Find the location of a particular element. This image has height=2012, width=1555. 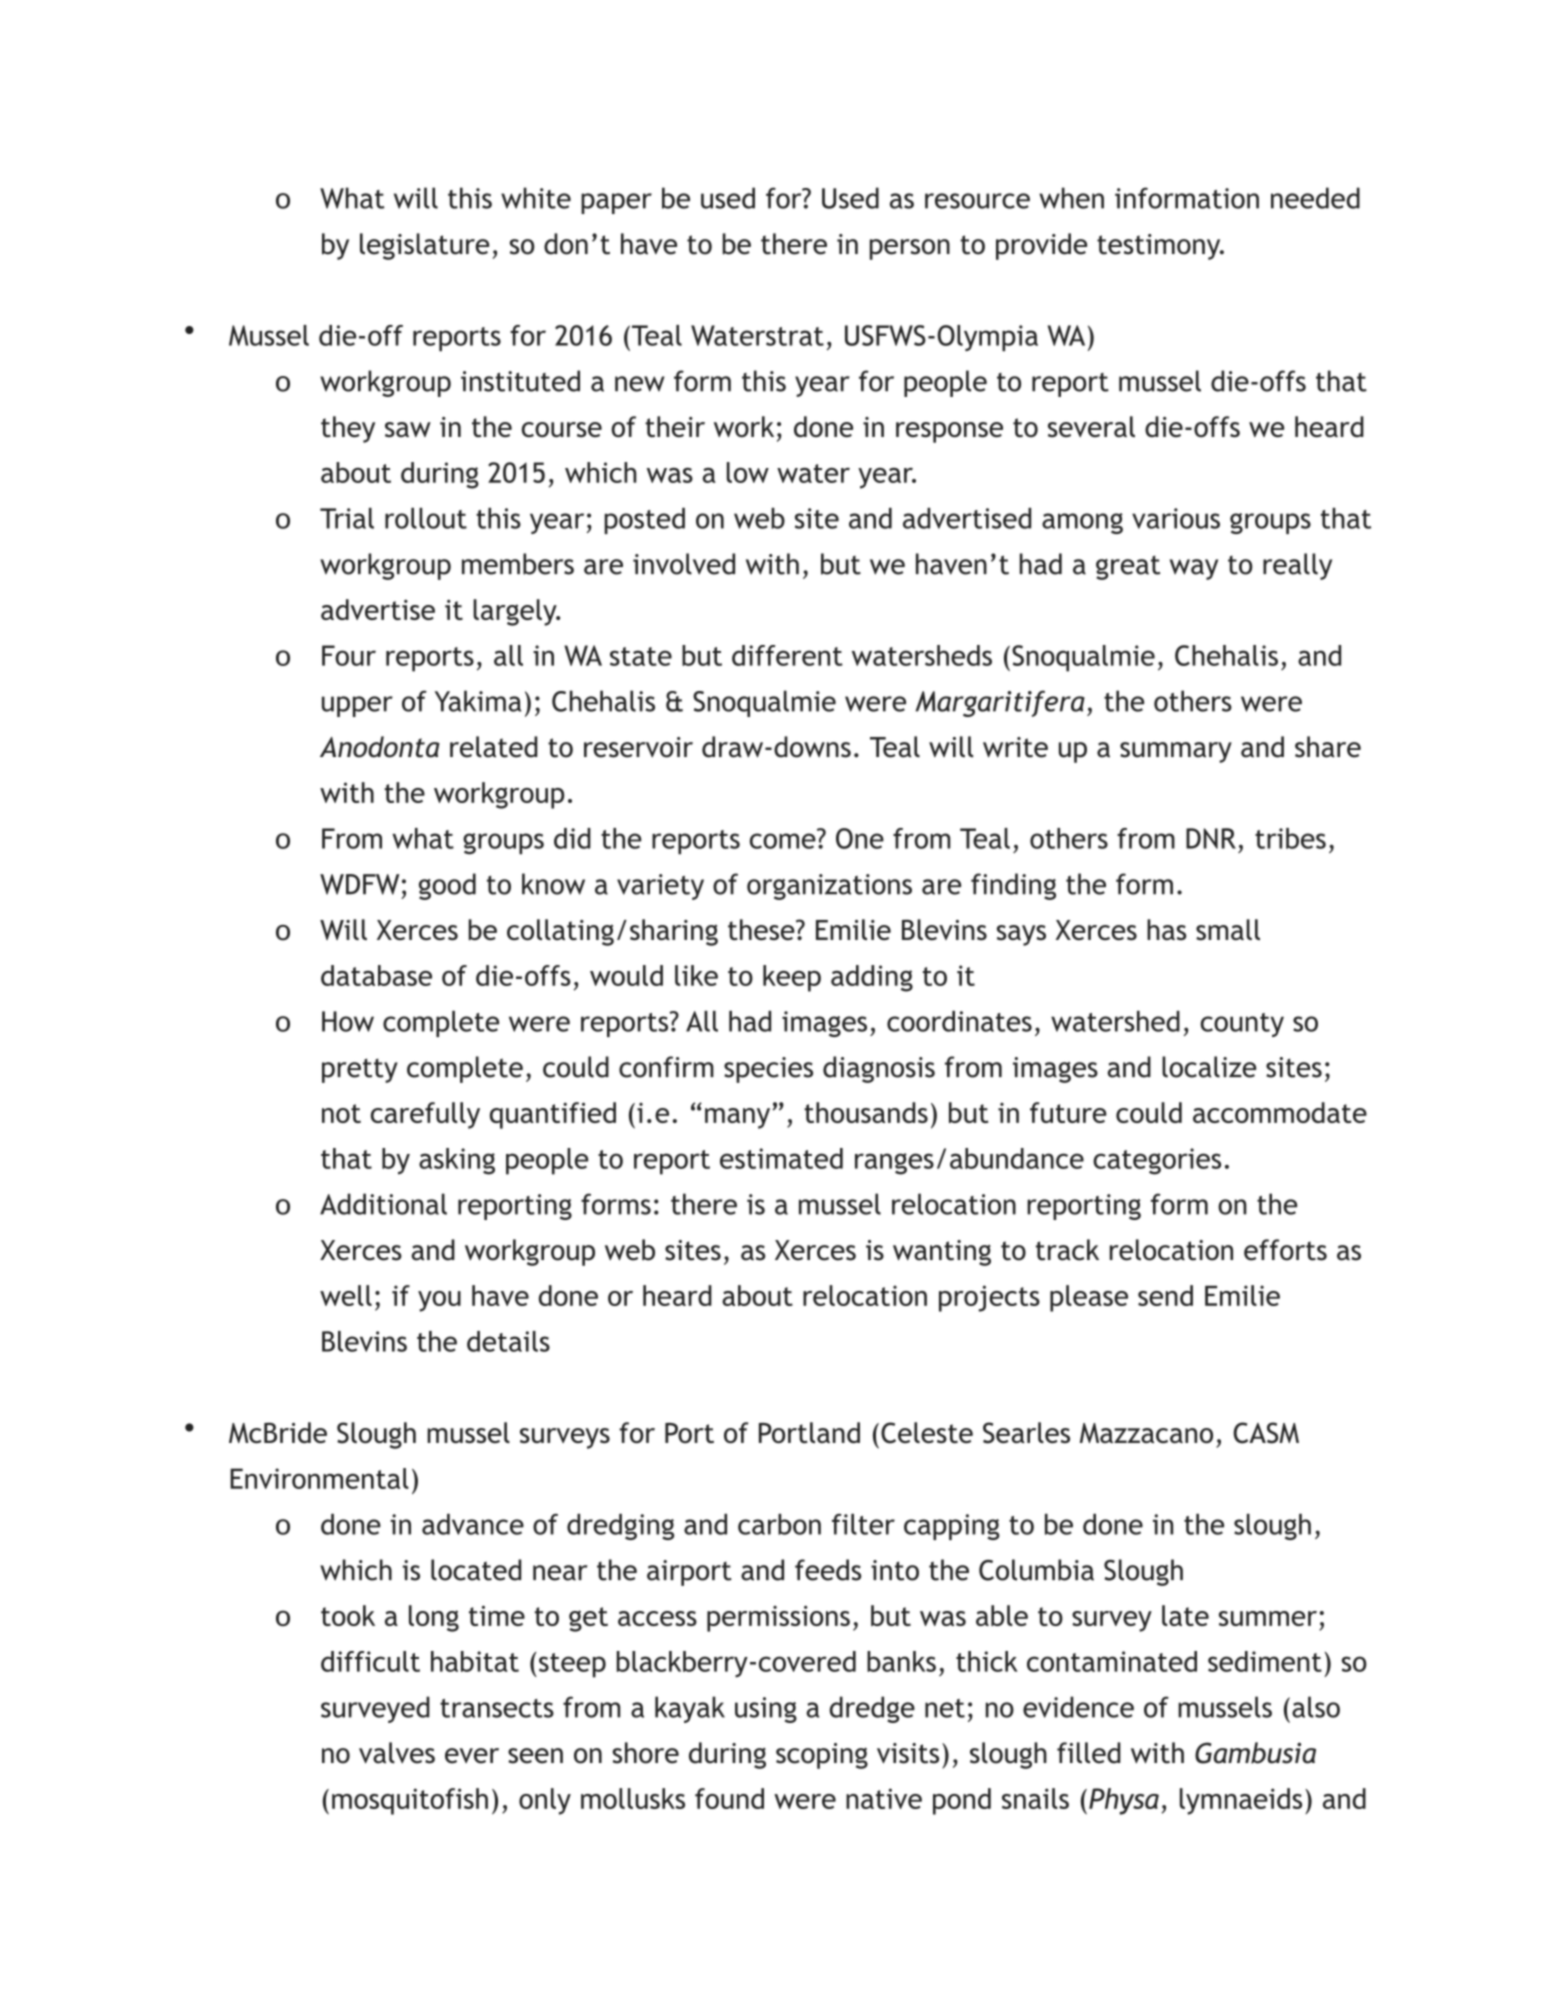

database is located at coordinates (376, 975).
